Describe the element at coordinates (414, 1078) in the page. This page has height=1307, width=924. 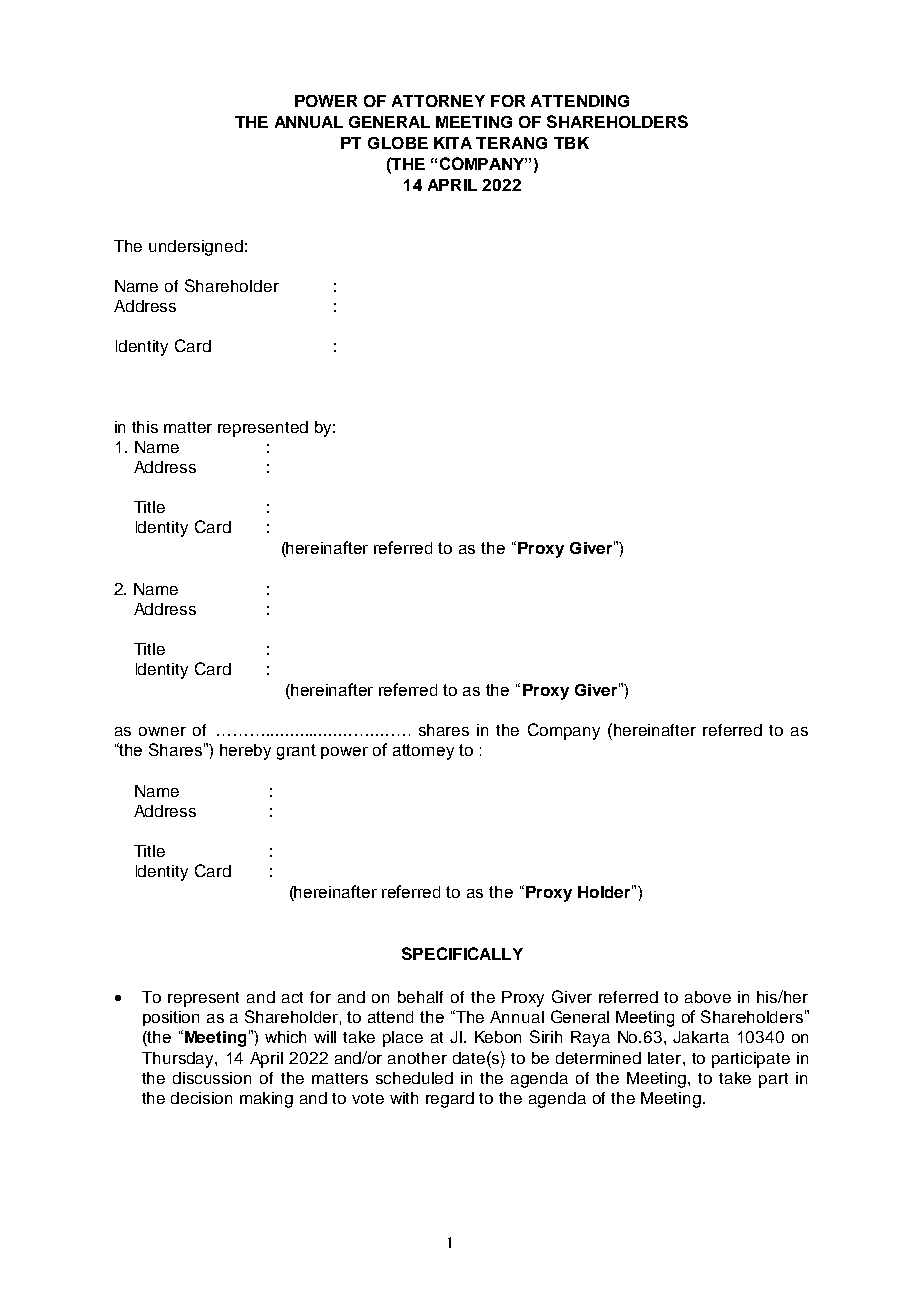
I see `scheduled` at that location.
